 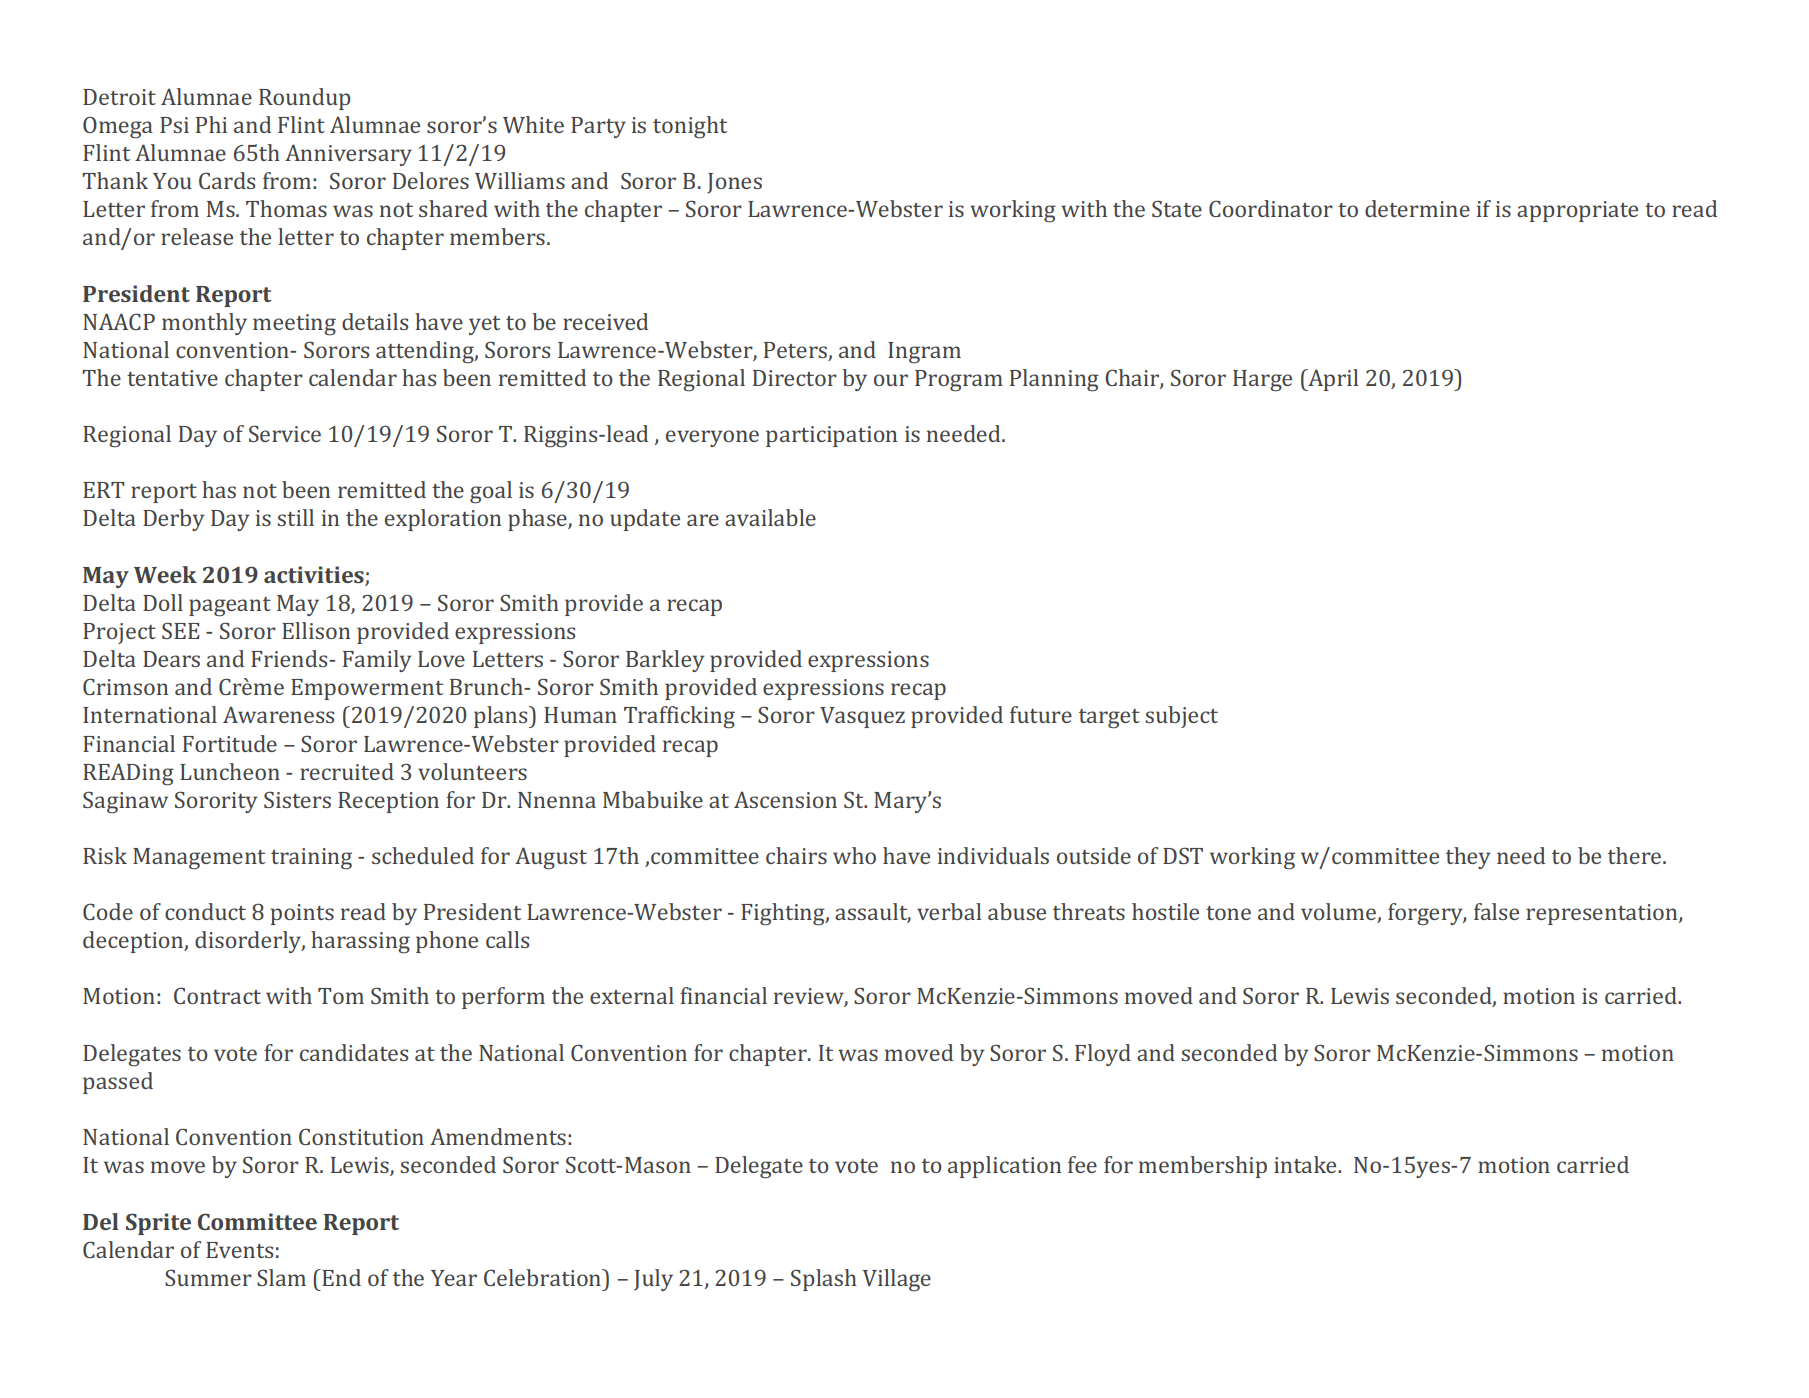 What do you see at coordinates (278, 714) in the document?
I see `Awareness` at bounding box center [278, 714].
